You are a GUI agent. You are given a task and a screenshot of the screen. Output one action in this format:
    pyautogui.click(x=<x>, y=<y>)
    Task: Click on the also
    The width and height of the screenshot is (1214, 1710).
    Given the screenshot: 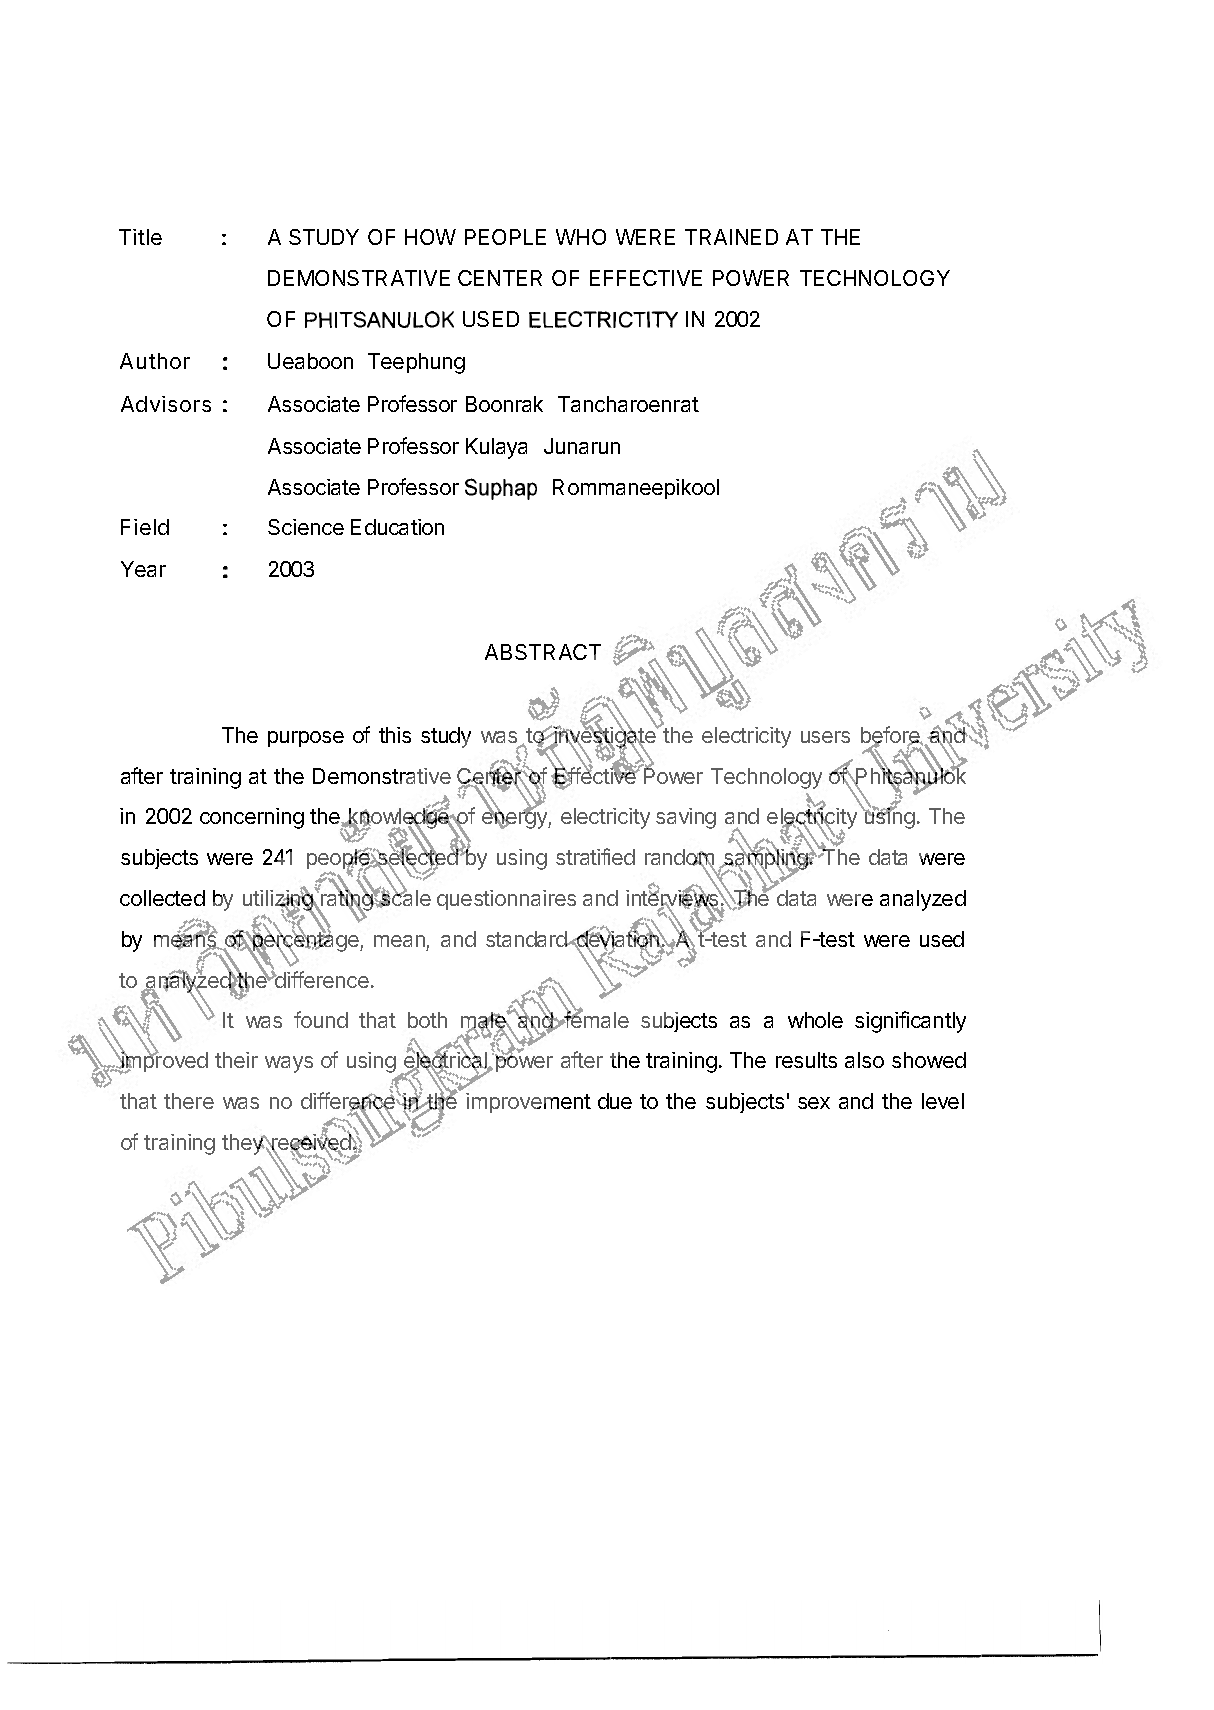 What is the action you would take?
    pyautogui.click(x=864, y=1060)
